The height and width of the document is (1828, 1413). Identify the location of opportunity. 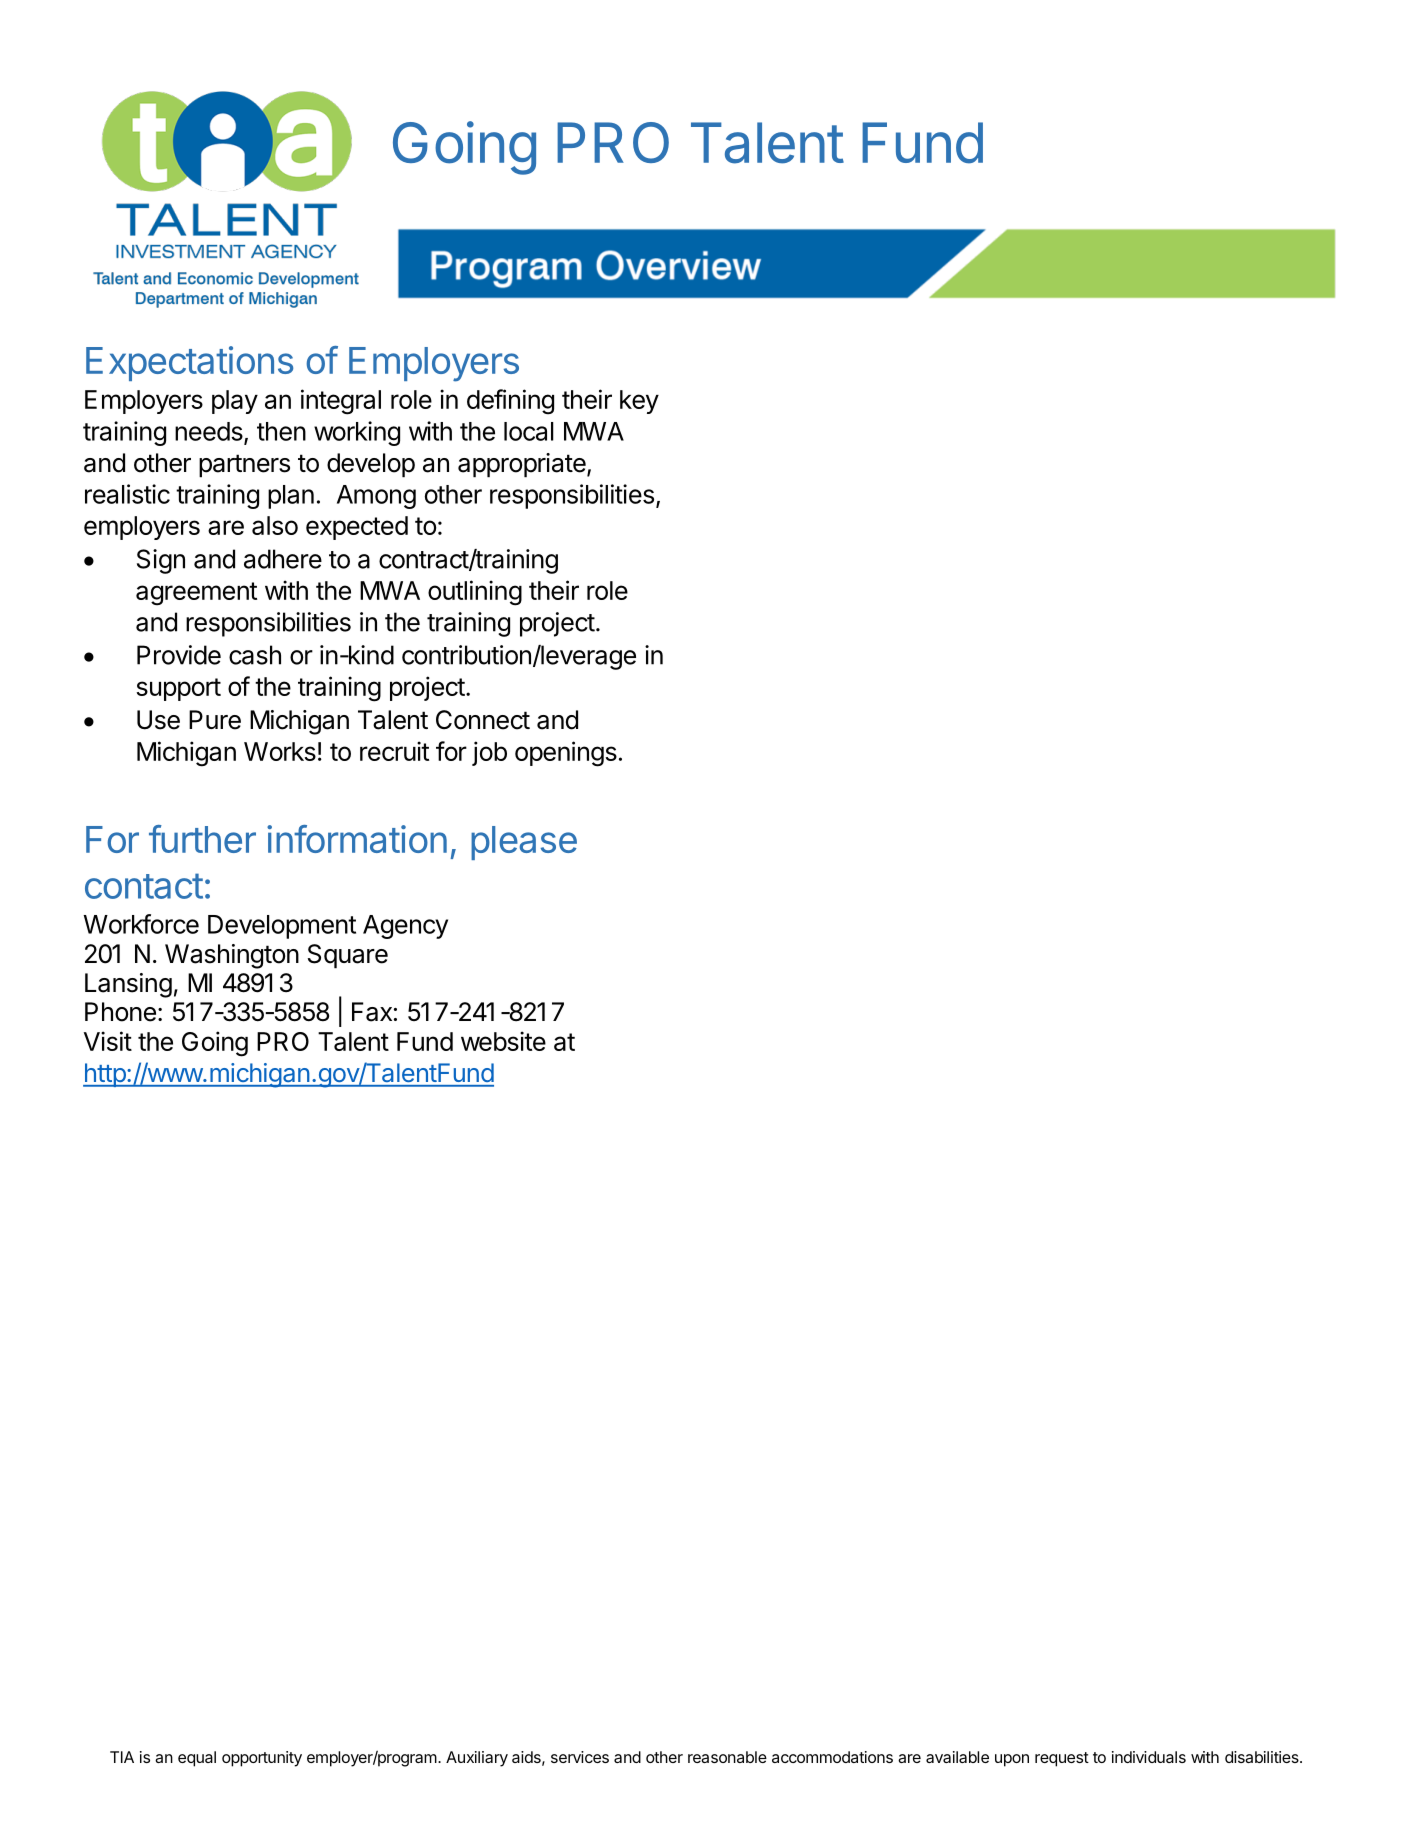
(262, 1759).
